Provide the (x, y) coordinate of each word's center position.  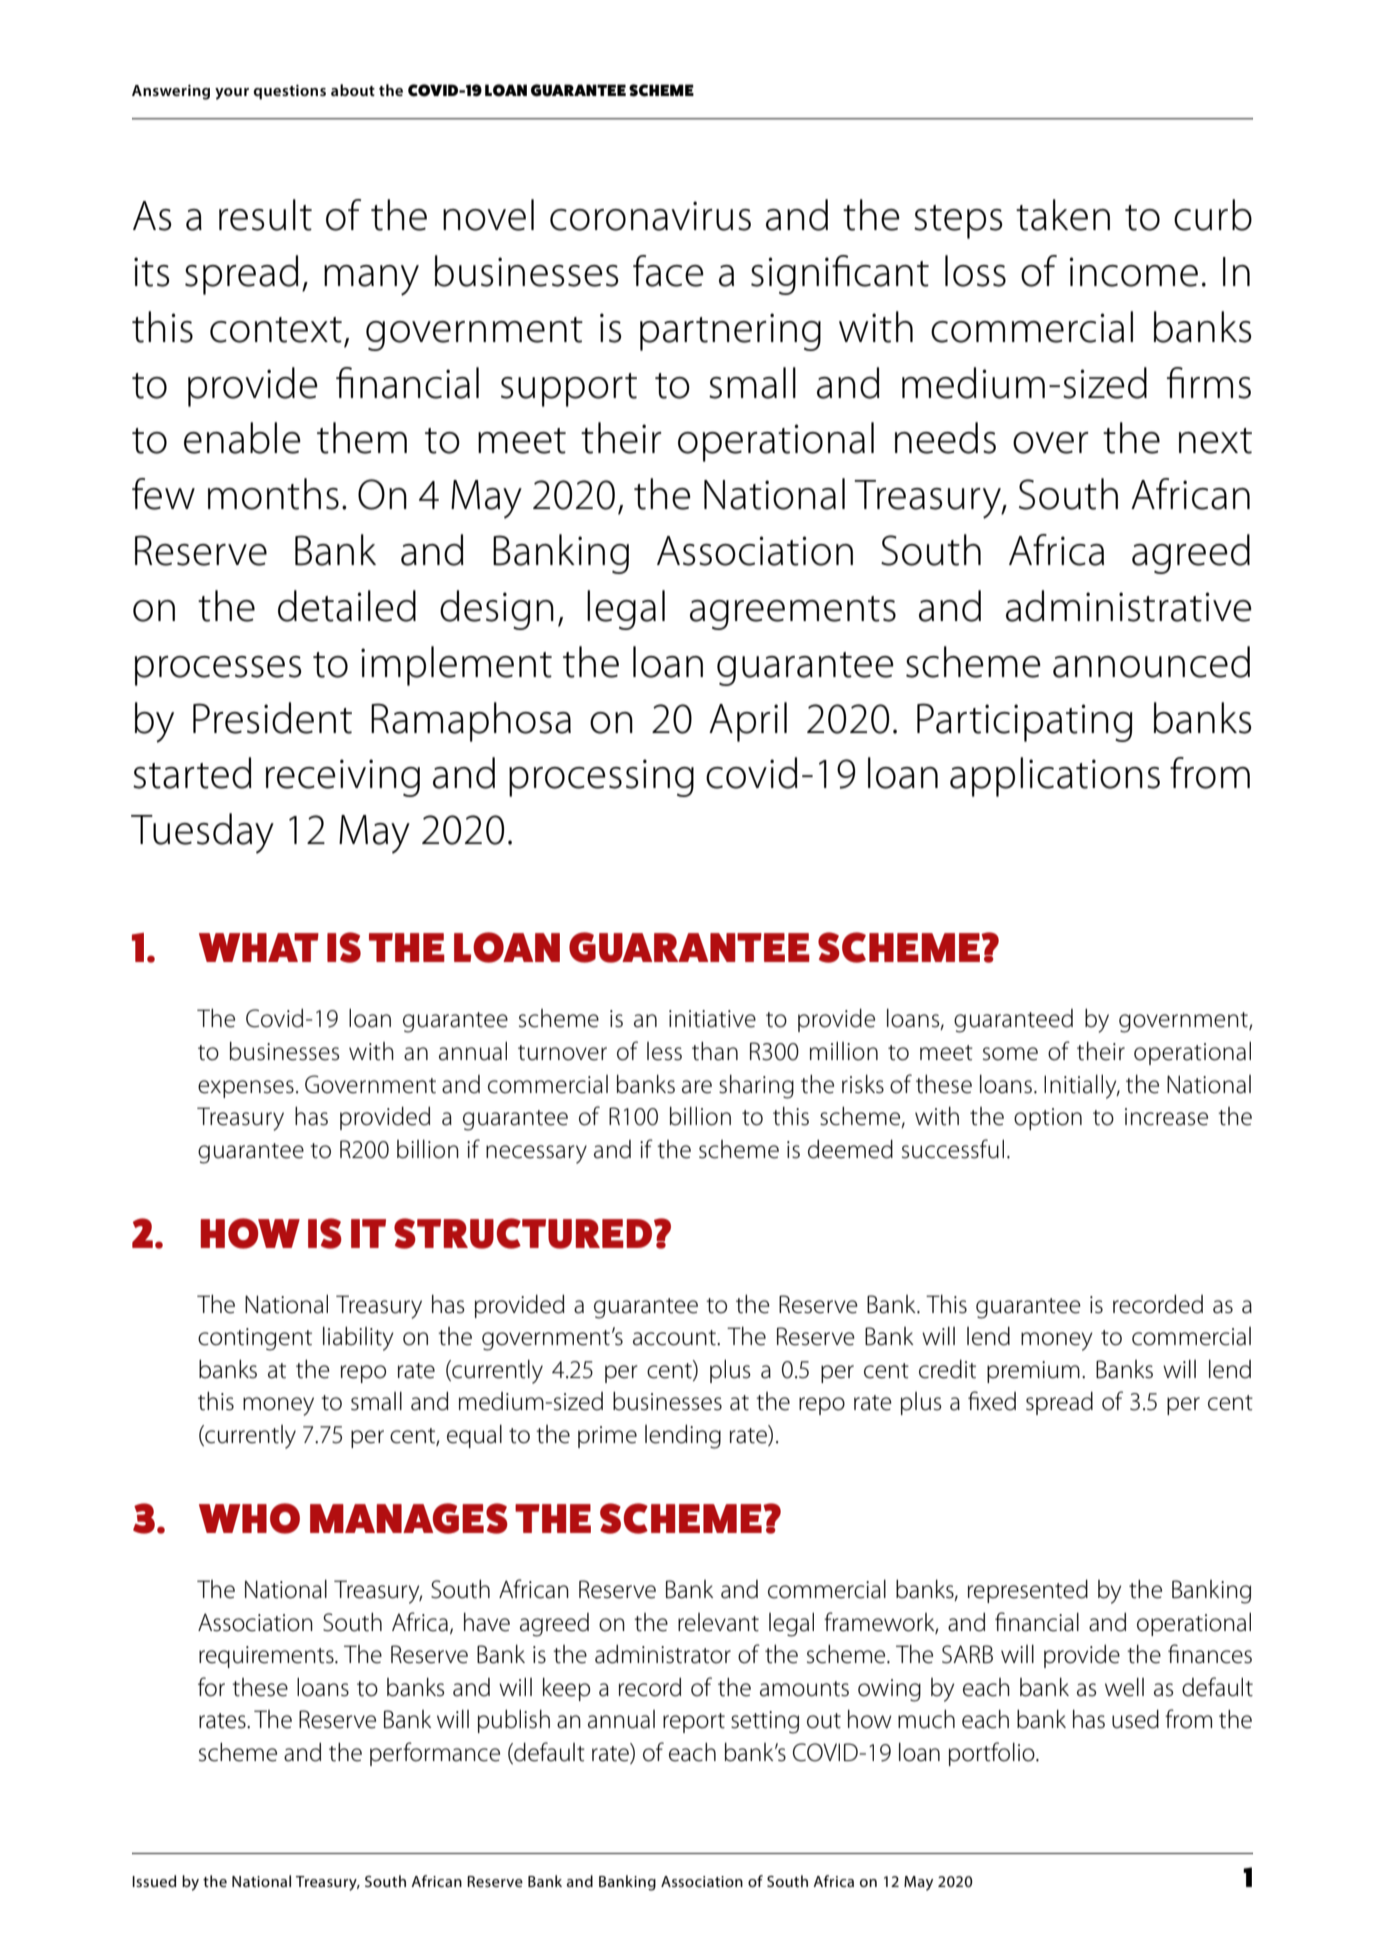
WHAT (259, 947)
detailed (347, 606)
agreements (793, 613)
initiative (712, 1019)
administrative (1129, 606)
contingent (255, 1339)
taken (1063, 215)
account (675, 1338)
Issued (154, 1881)
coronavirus (650, 216)
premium (1033, 1372)
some (1010, 1054)
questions (289, 92)
